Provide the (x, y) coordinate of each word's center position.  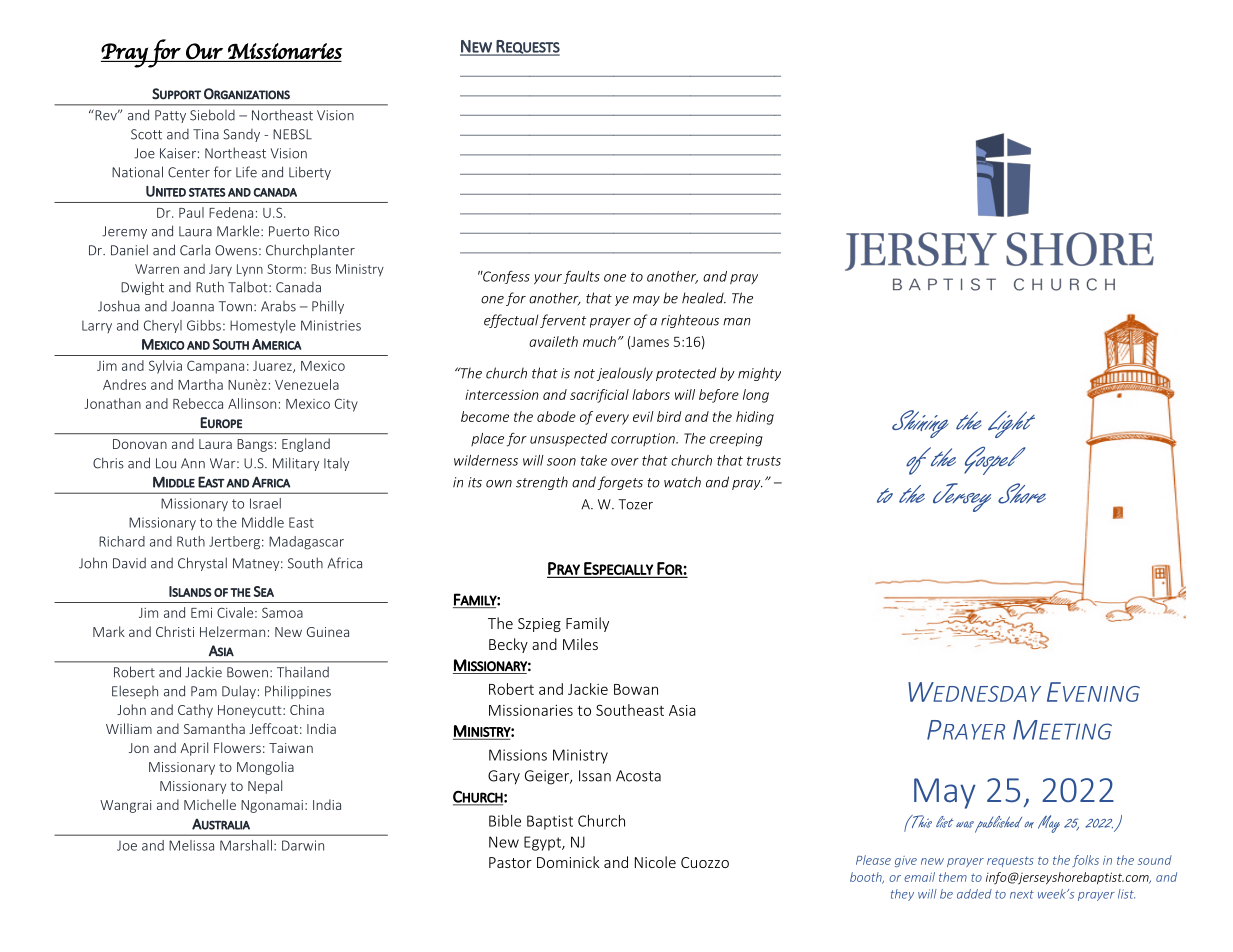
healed (704, 298)
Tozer (635, 504)
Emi (201, 613)
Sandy (241, 135)
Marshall (246, 845)
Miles (580, 644)
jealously (625, 374)
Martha (200, 384)
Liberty (310, 173)
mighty (759, 374)
